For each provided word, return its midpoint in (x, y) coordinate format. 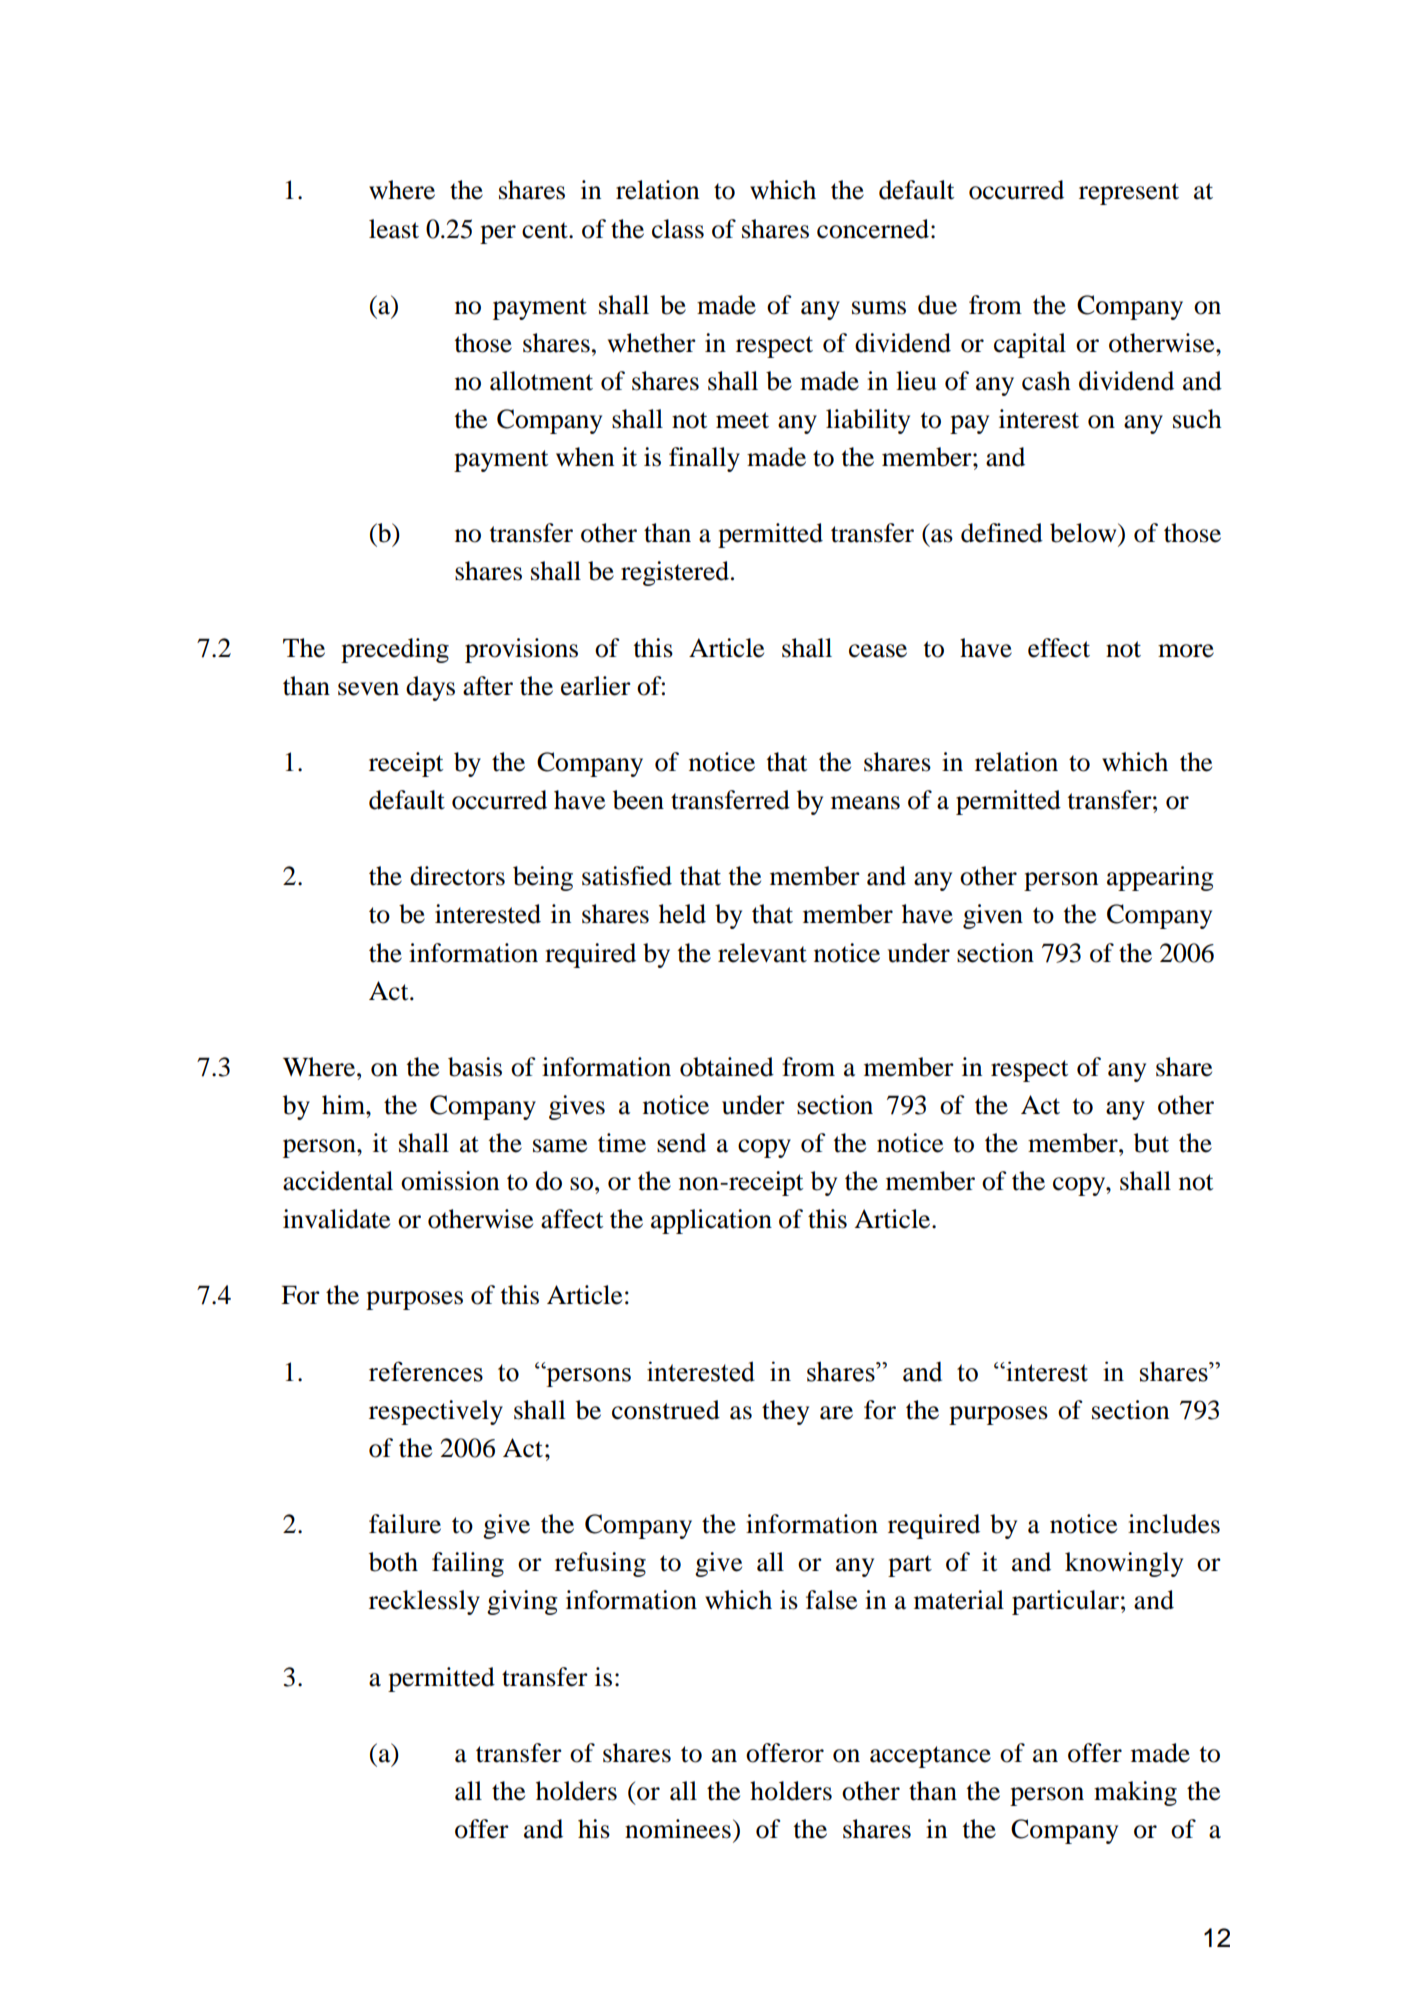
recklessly (424, 1602)
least (394, 229)
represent (1129, 194)
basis (475, 1067)
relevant (762, 953)
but (1151, 1143)
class (678, 229)
